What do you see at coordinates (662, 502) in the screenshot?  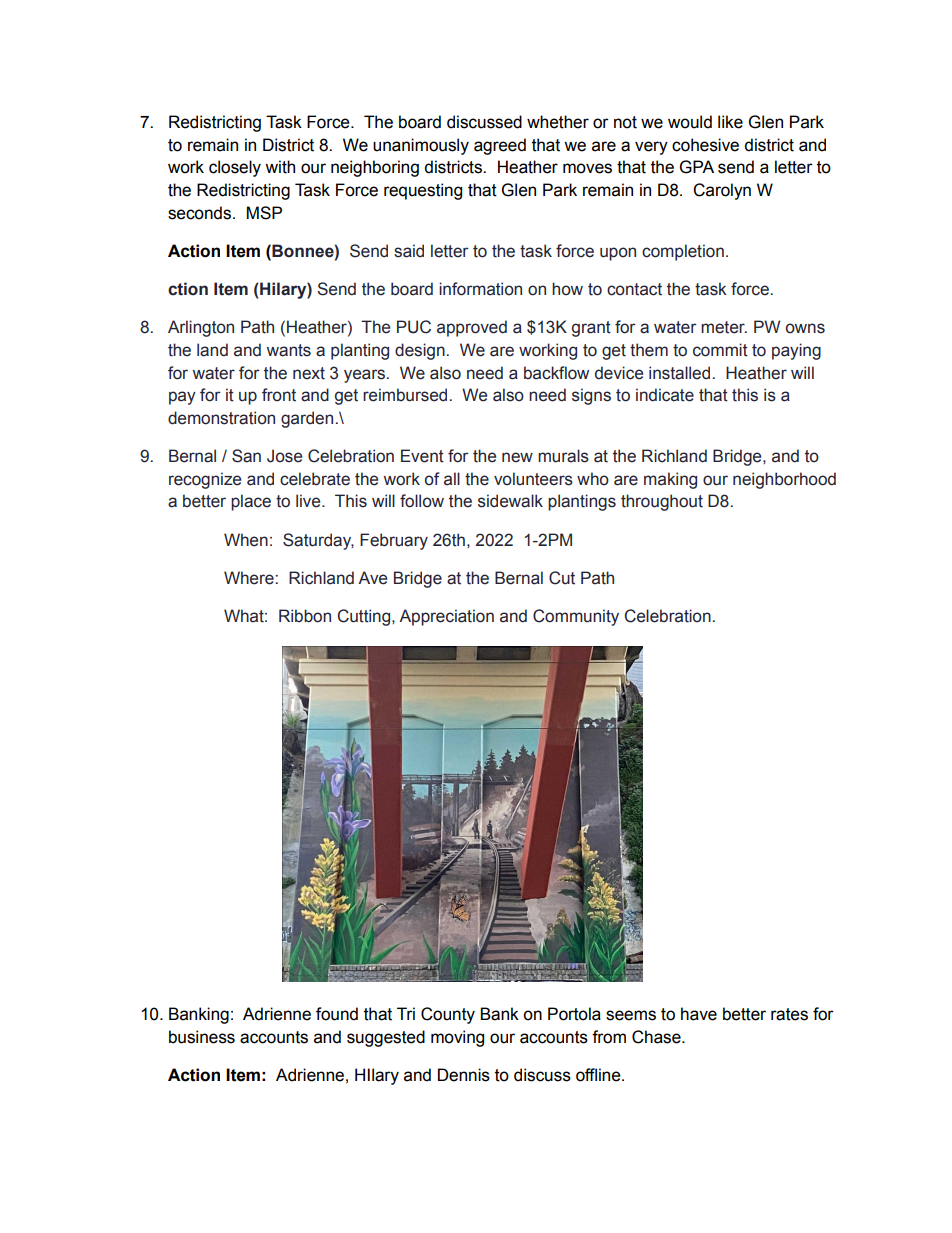 I see `throughout` at bounding box center [662, 502].
